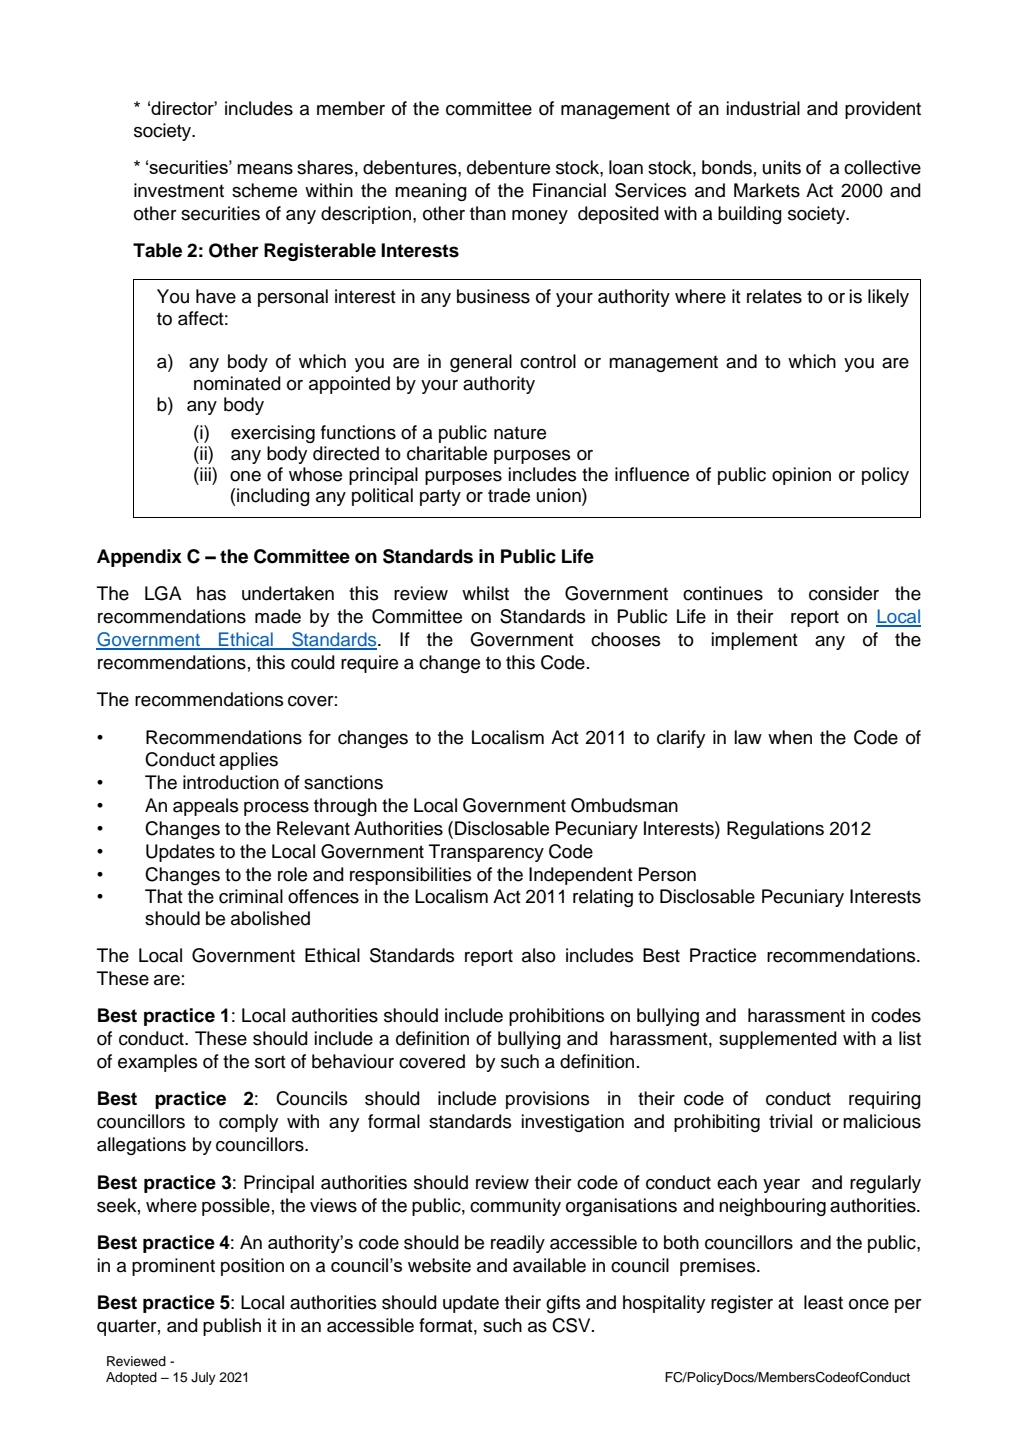 This screenshot has height=1439, width=1018. I want to click on publish, so click(232, 1327).
